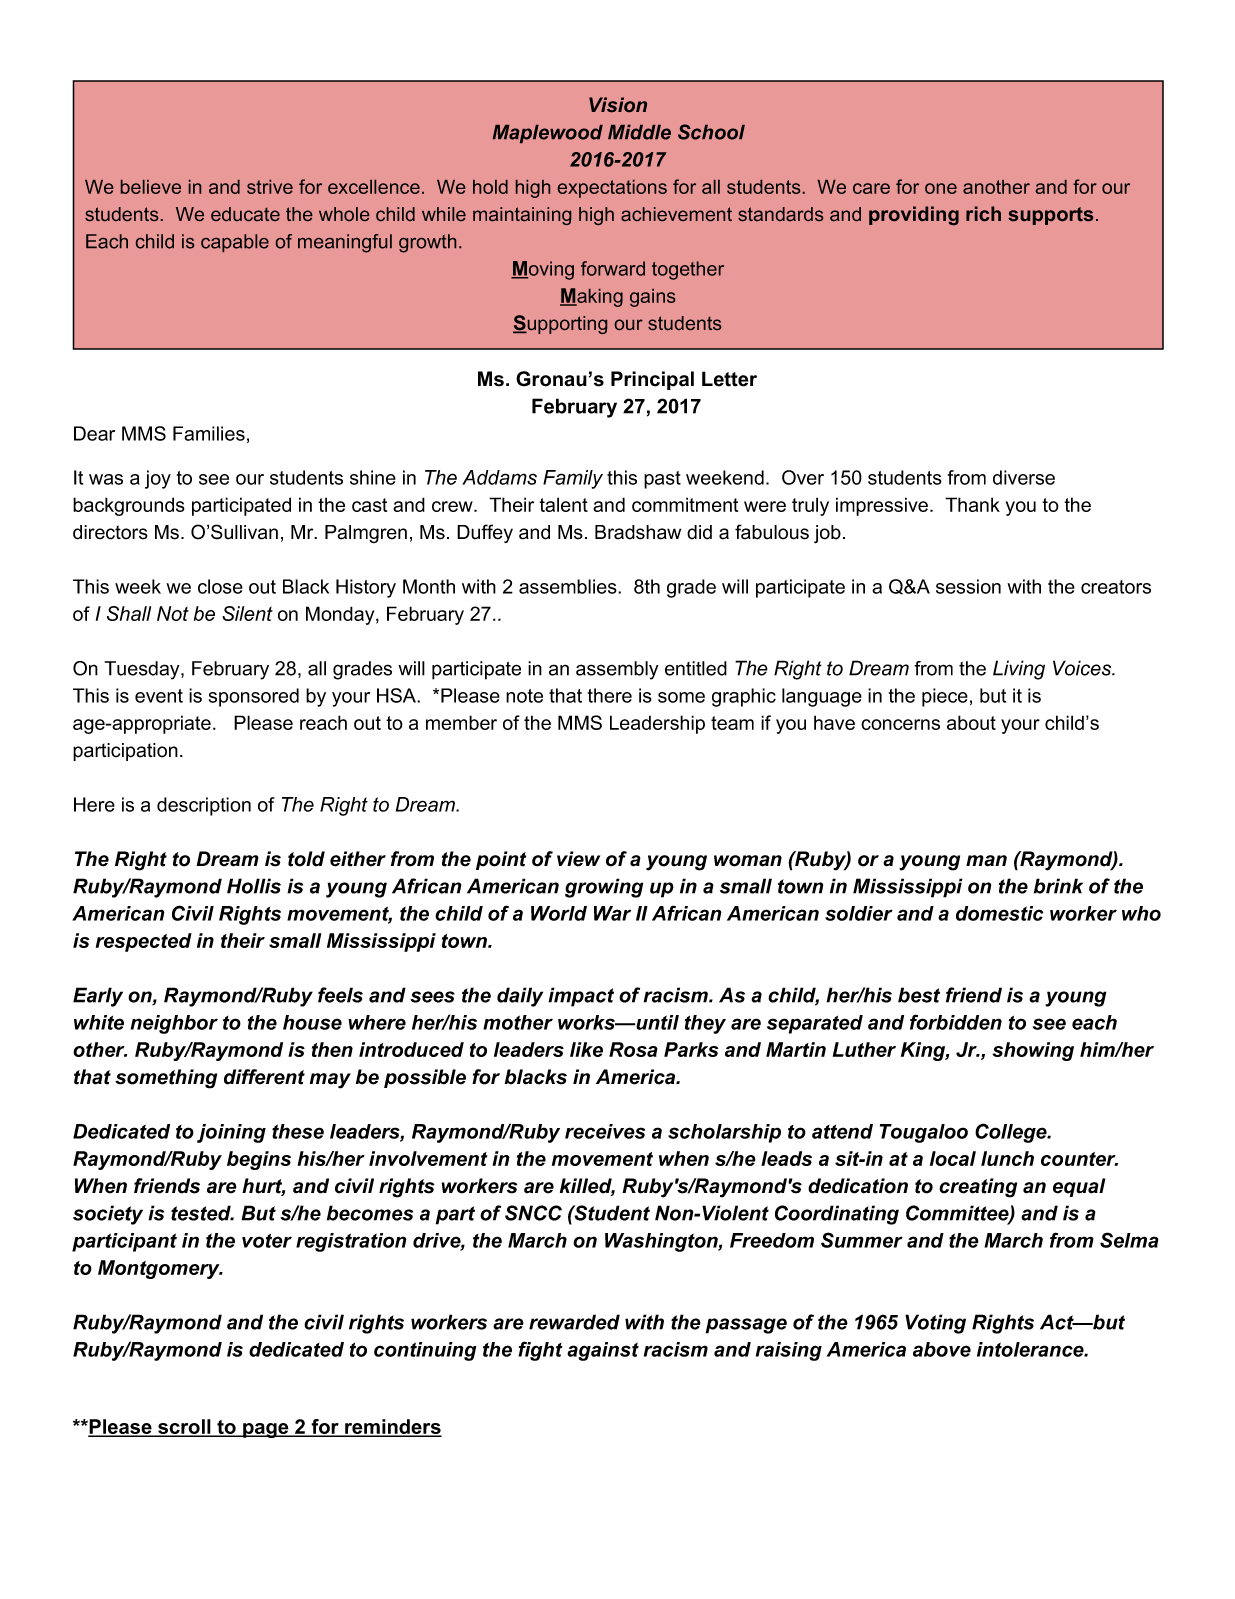  What do you see at coordinates (941, 188) in the screenshot?
I see `one` at bounding box center [941, 188].
